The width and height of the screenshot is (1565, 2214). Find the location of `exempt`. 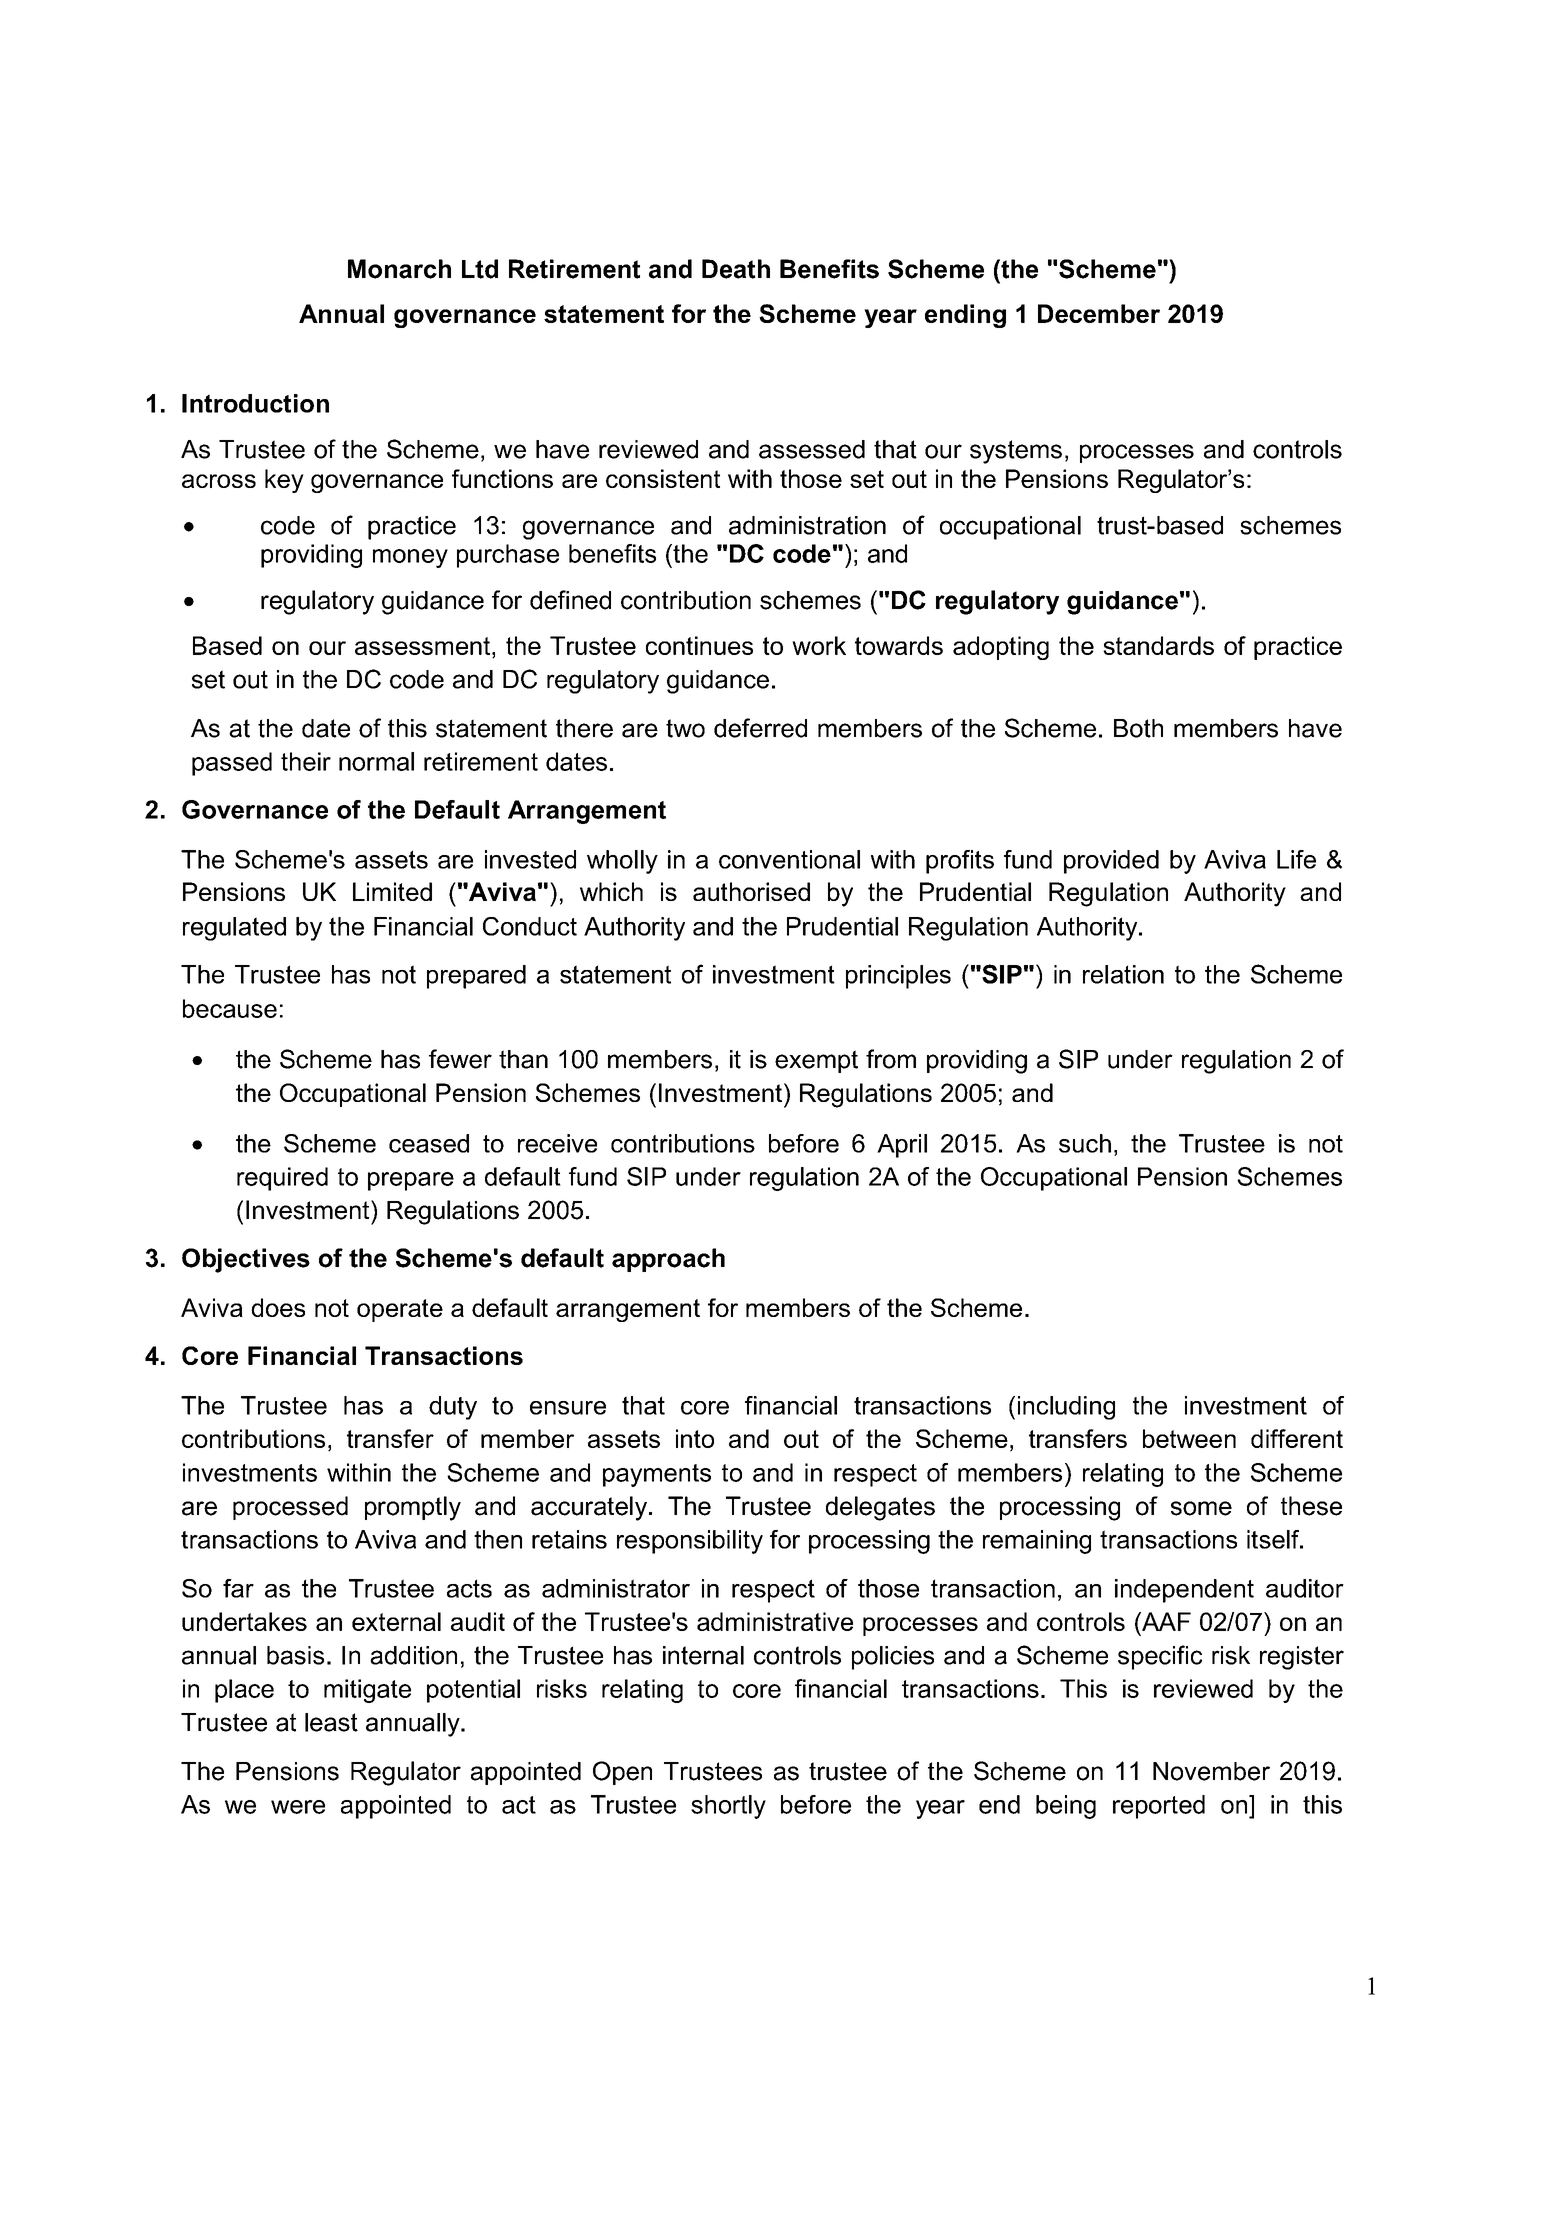

exempt is located at coordinates (816, 1061).
